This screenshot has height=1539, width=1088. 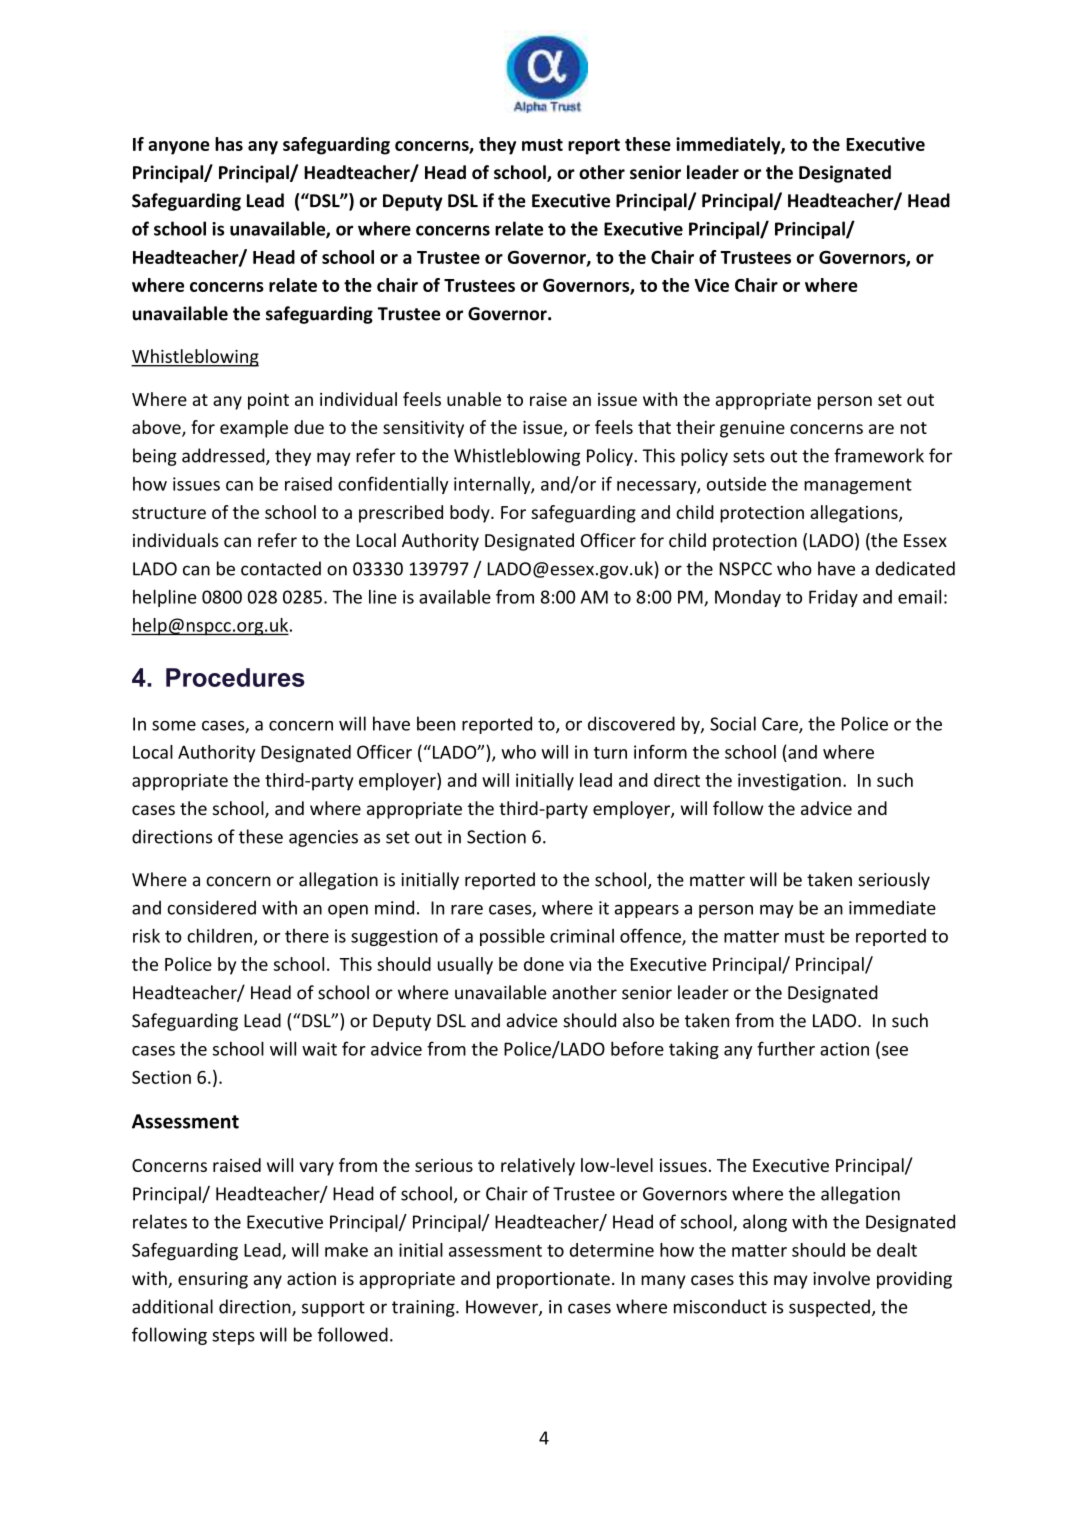 What do you see at coordinates (512, 937) in the screenshot?
I see `possible` at bounding box center [512, 937].
